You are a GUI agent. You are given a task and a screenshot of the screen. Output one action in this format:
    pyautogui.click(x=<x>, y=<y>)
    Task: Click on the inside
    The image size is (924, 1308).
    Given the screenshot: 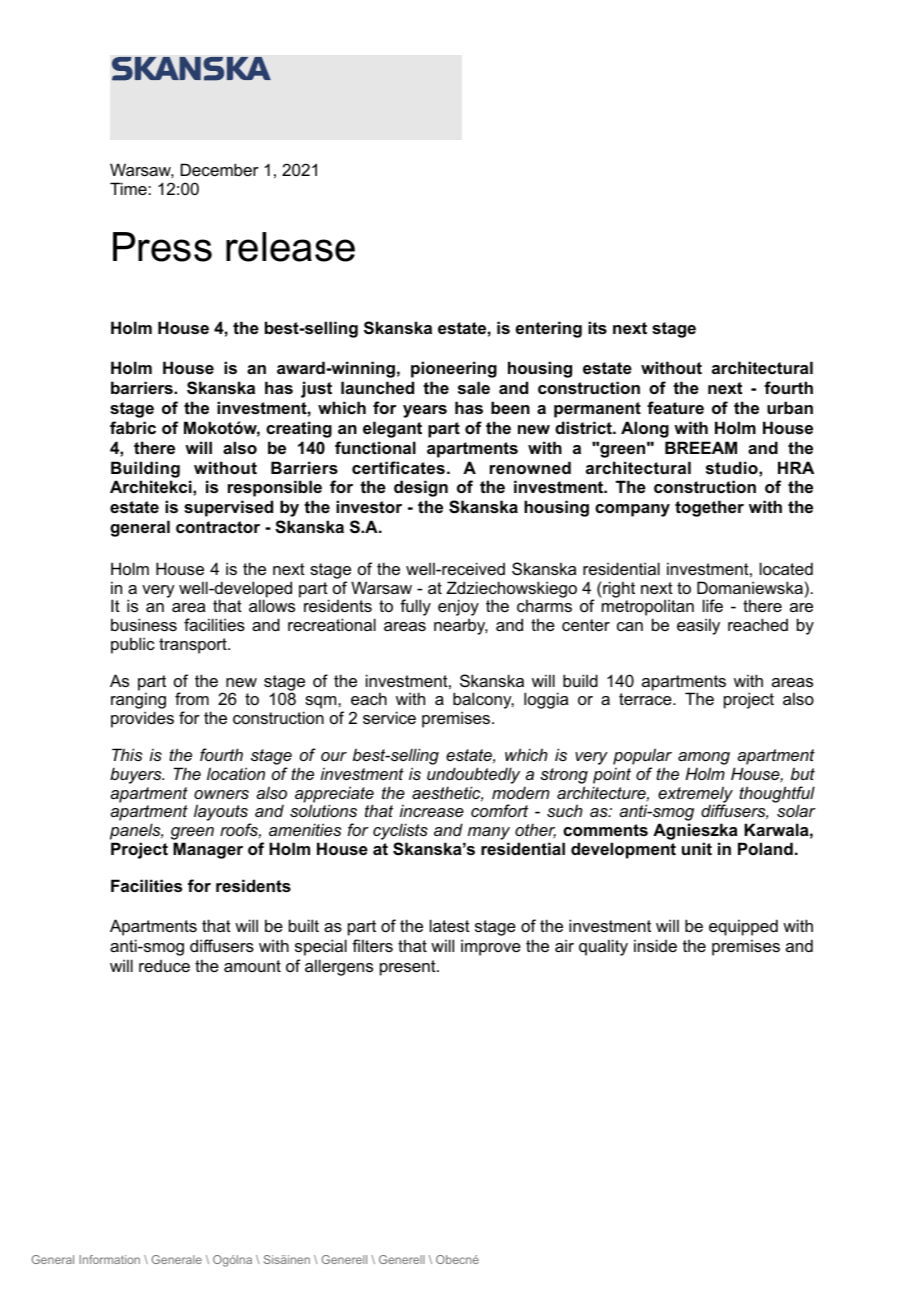 What is the action you would take?
    pyautogui.click(x=655, y=945)
